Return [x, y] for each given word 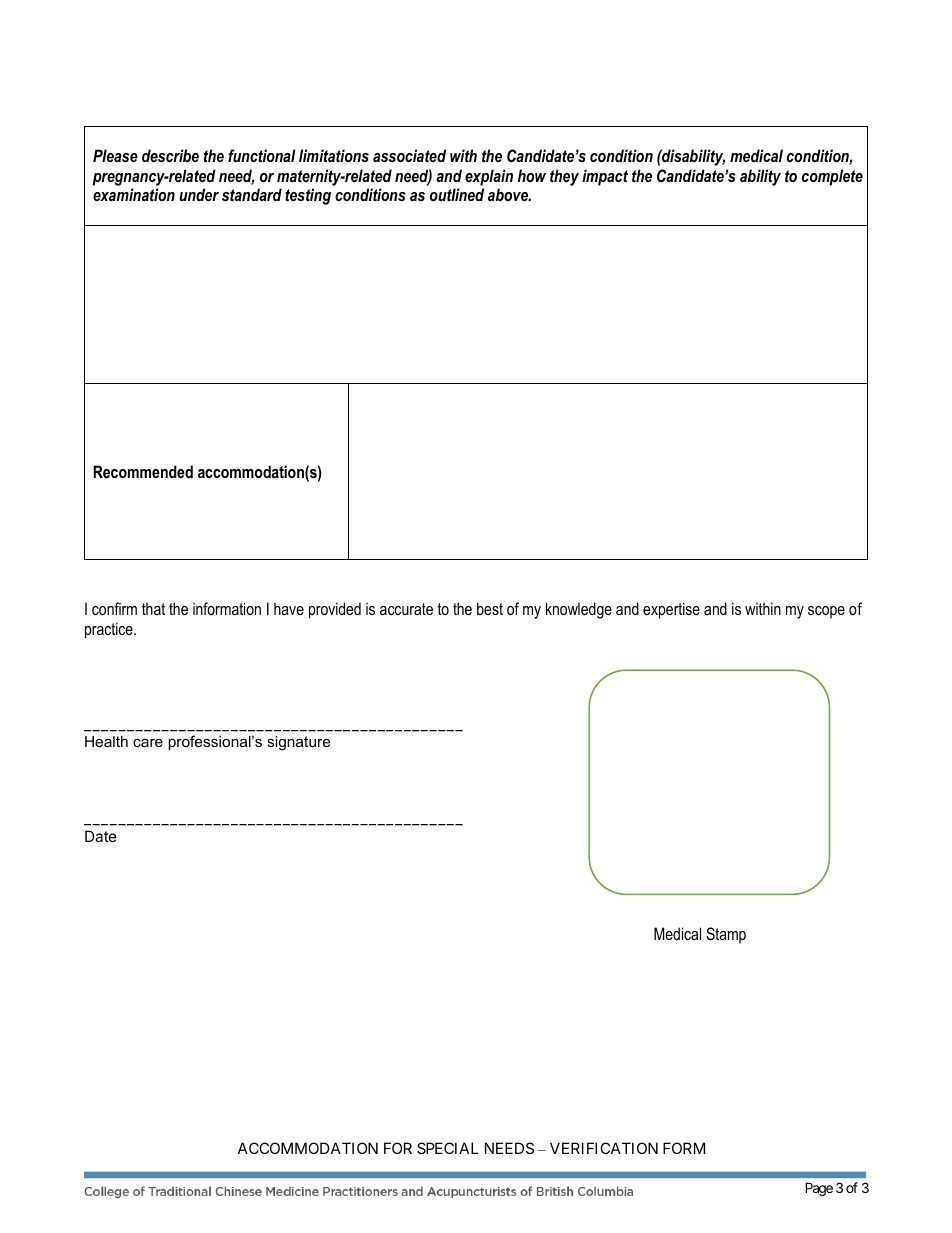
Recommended [143, 471]
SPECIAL [448, 1148]
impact [605, 177]
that [153, 608]
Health [106, 741]
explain [489, 177]
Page [819, 1189]
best [490, 608]
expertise [671, 610]
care [148, 742]
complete [832, 177]
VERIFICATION [604, 1148]
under [199, 194]
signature [298, 743]
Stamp [726, 935]
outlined [457, 194]
